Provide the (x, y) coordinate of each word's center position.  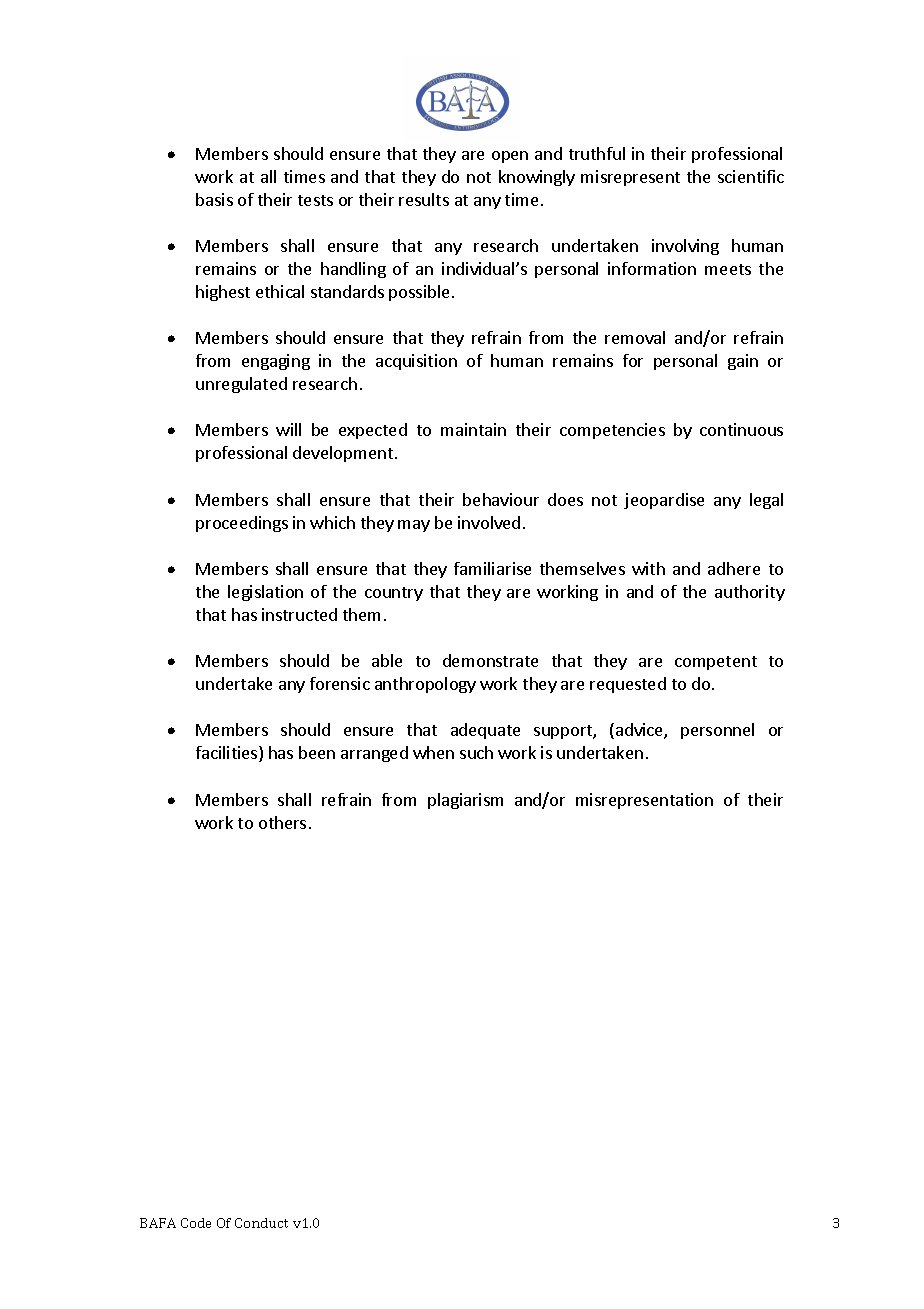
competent (716, 663)
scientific (751, 176)
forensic (340, 683)
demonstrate (490, 660)
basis (214, 199)
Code (196, 1223)
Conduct (261, 1223)
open (510, 157)
